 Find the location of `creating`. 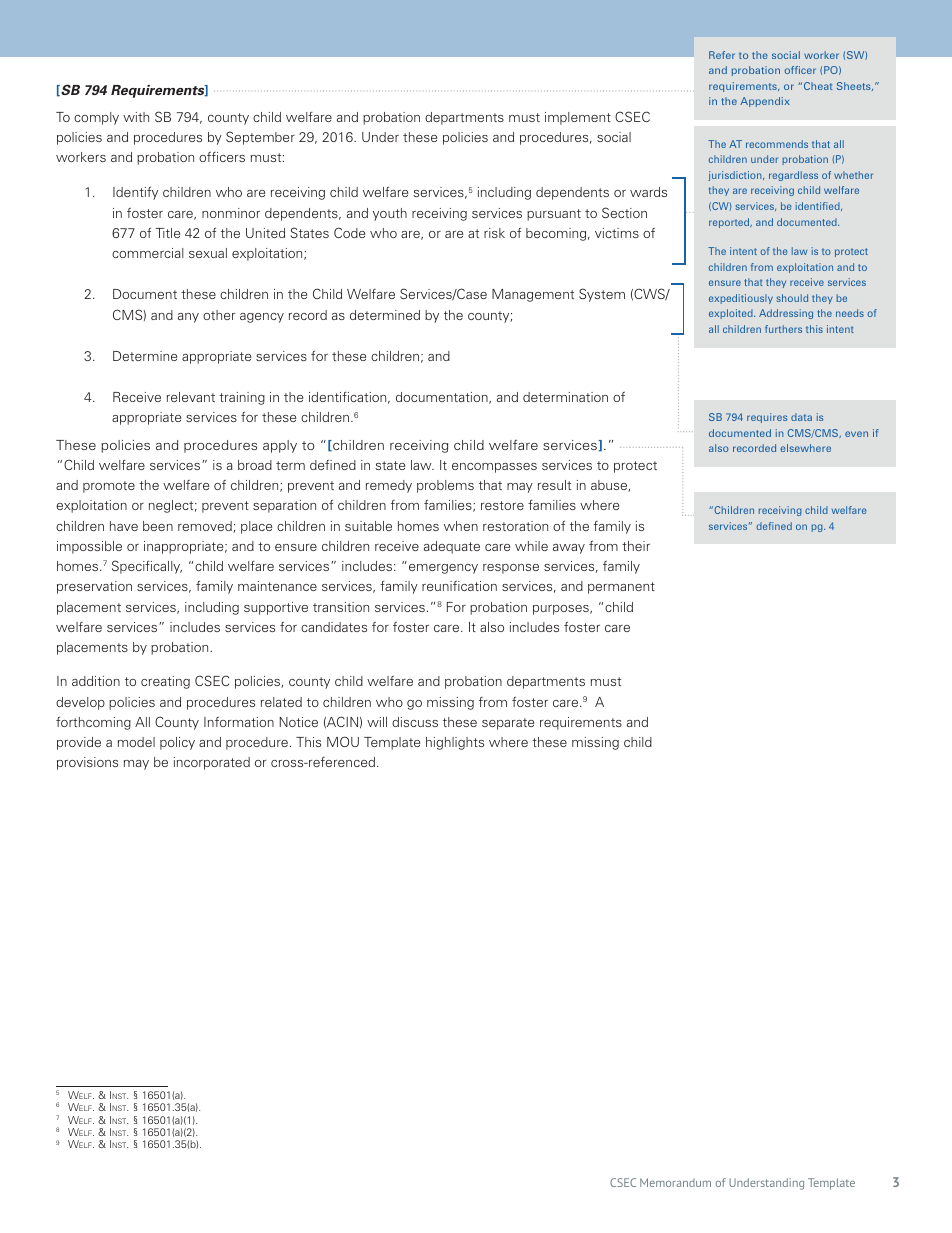

creating is located at coordinates (165, 682).
